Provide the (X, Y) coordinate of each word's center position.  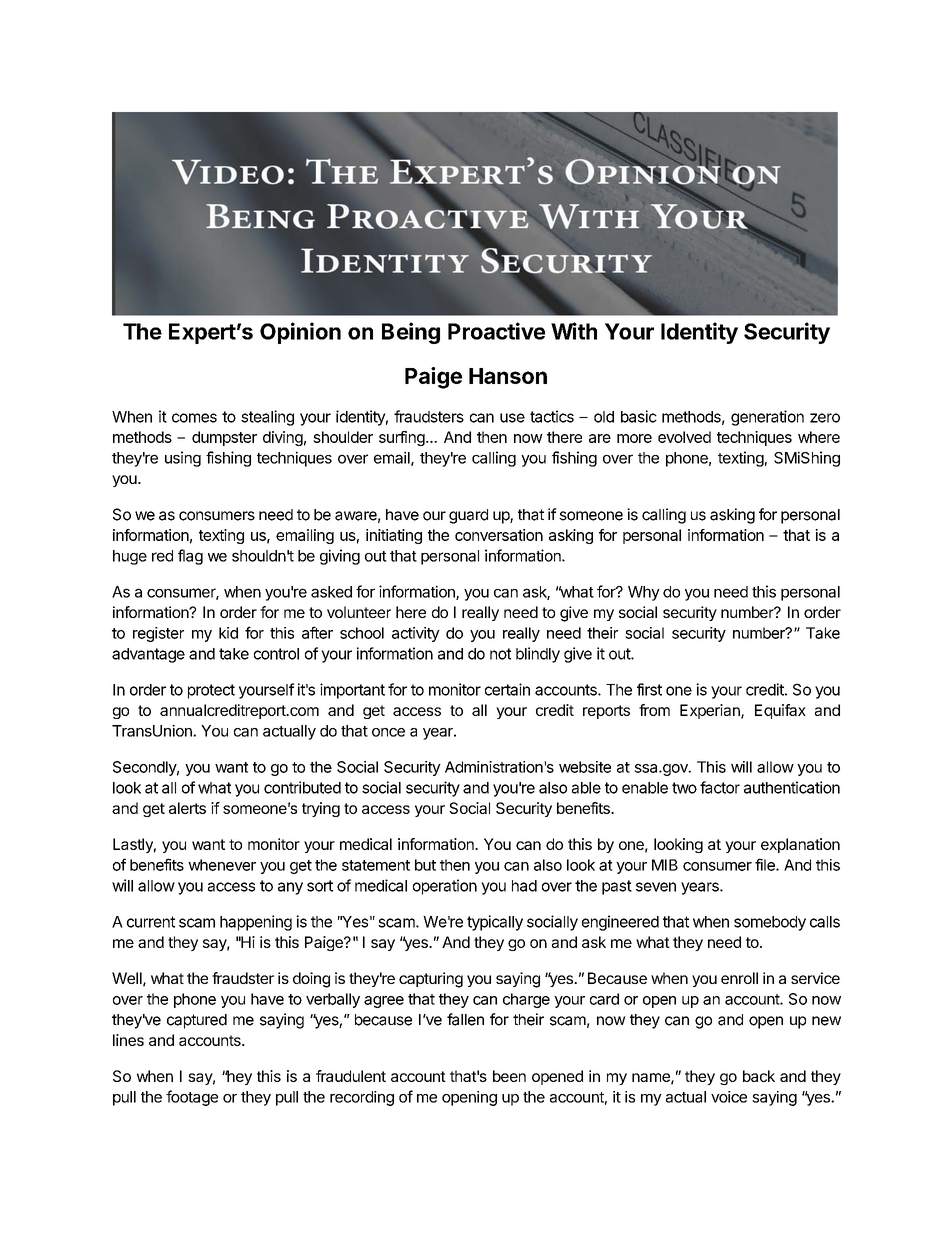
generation (767, 418)
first (649, 689)
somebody (770, 923)
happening (256, 923)
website (585, 767)
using (183, 459)
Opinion (300, 333)
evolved (684, 437)
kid (228, 633)
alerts (187, 808)
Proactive (496, 331)
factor (720, 787)
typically (495, 923)
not (500, 654)
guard (468, 516)
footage (192, 1098)
